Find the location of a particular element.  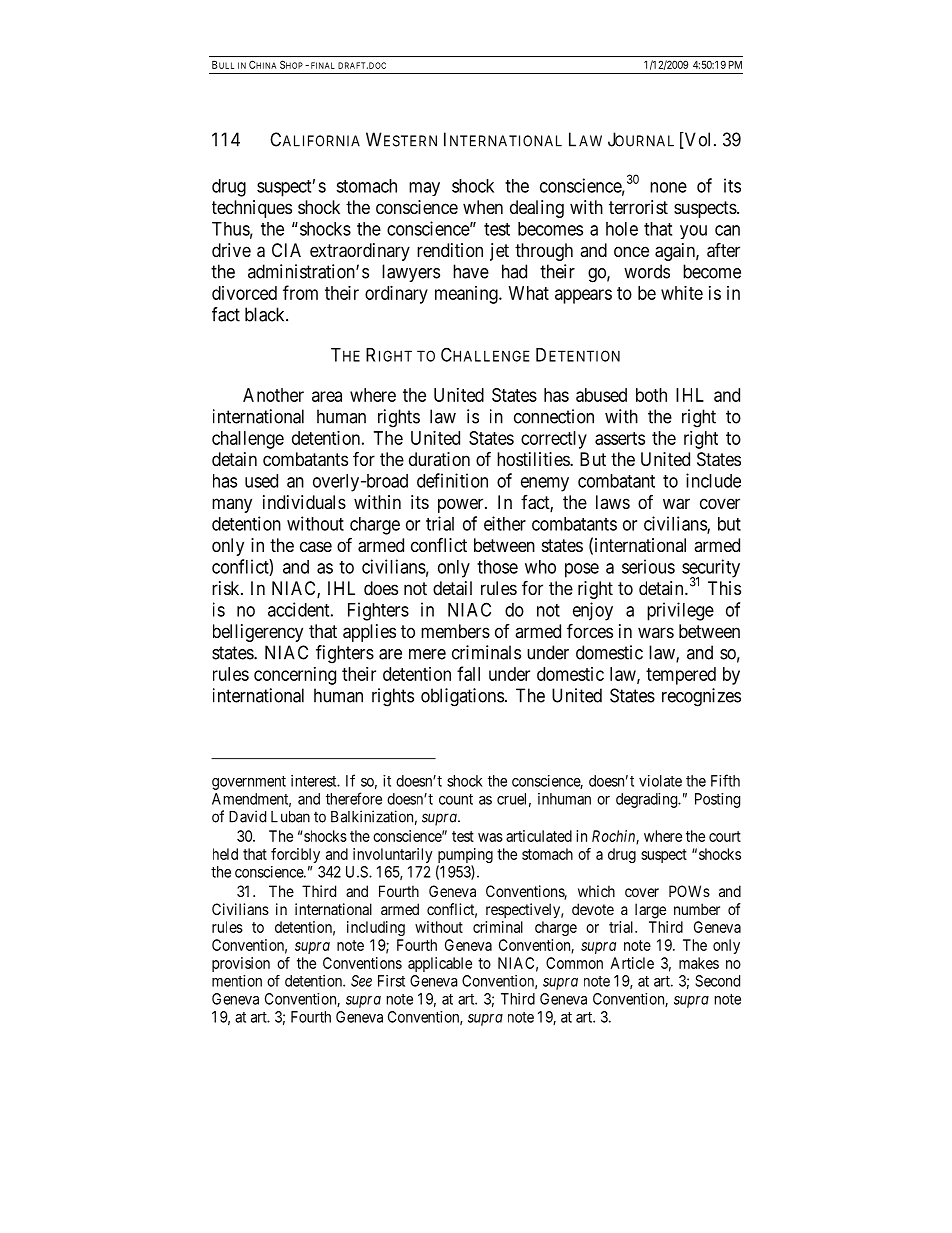

serious is located at coordinates (648, 566).
